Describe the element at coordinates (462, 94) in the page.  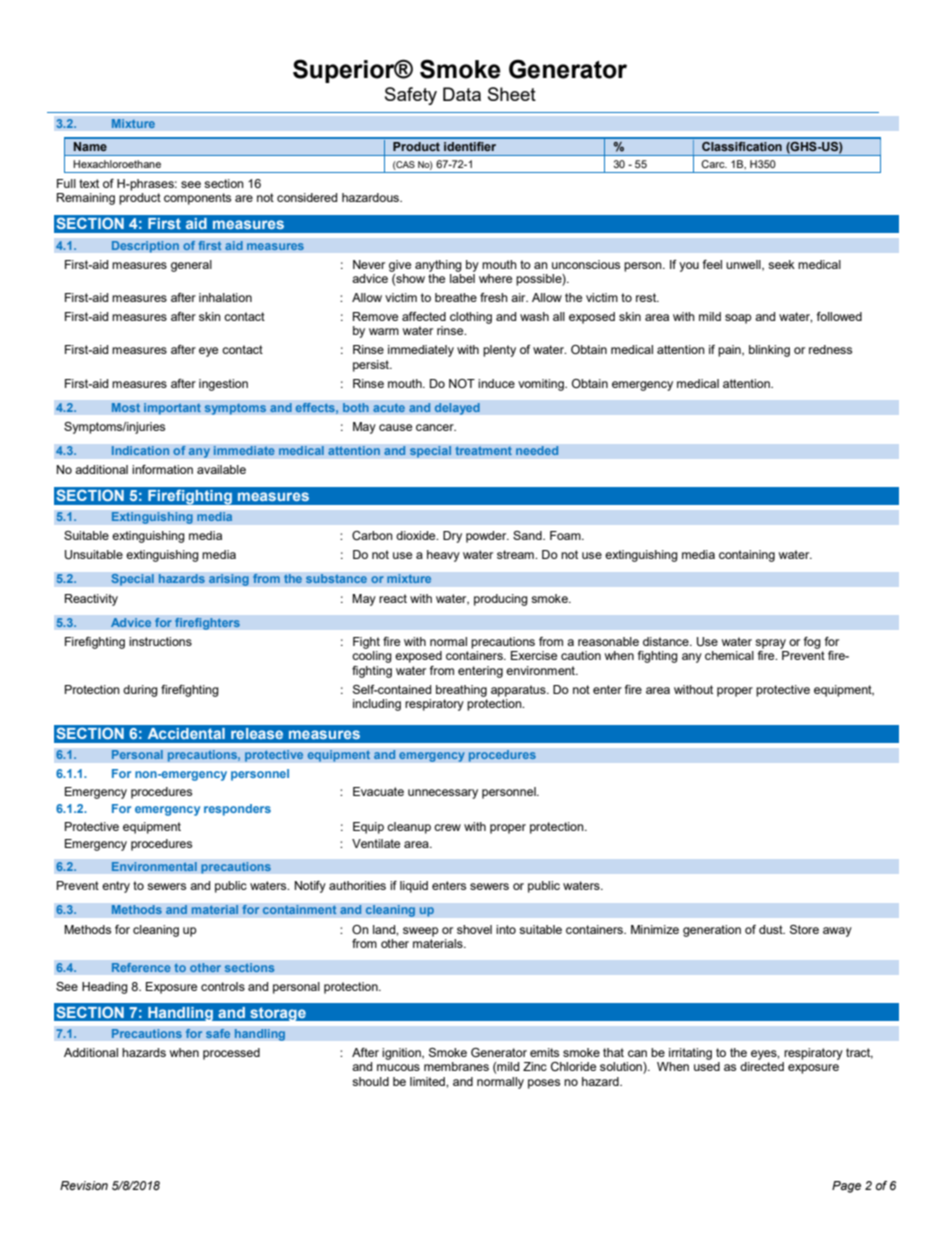
I see `Data` at that location.
